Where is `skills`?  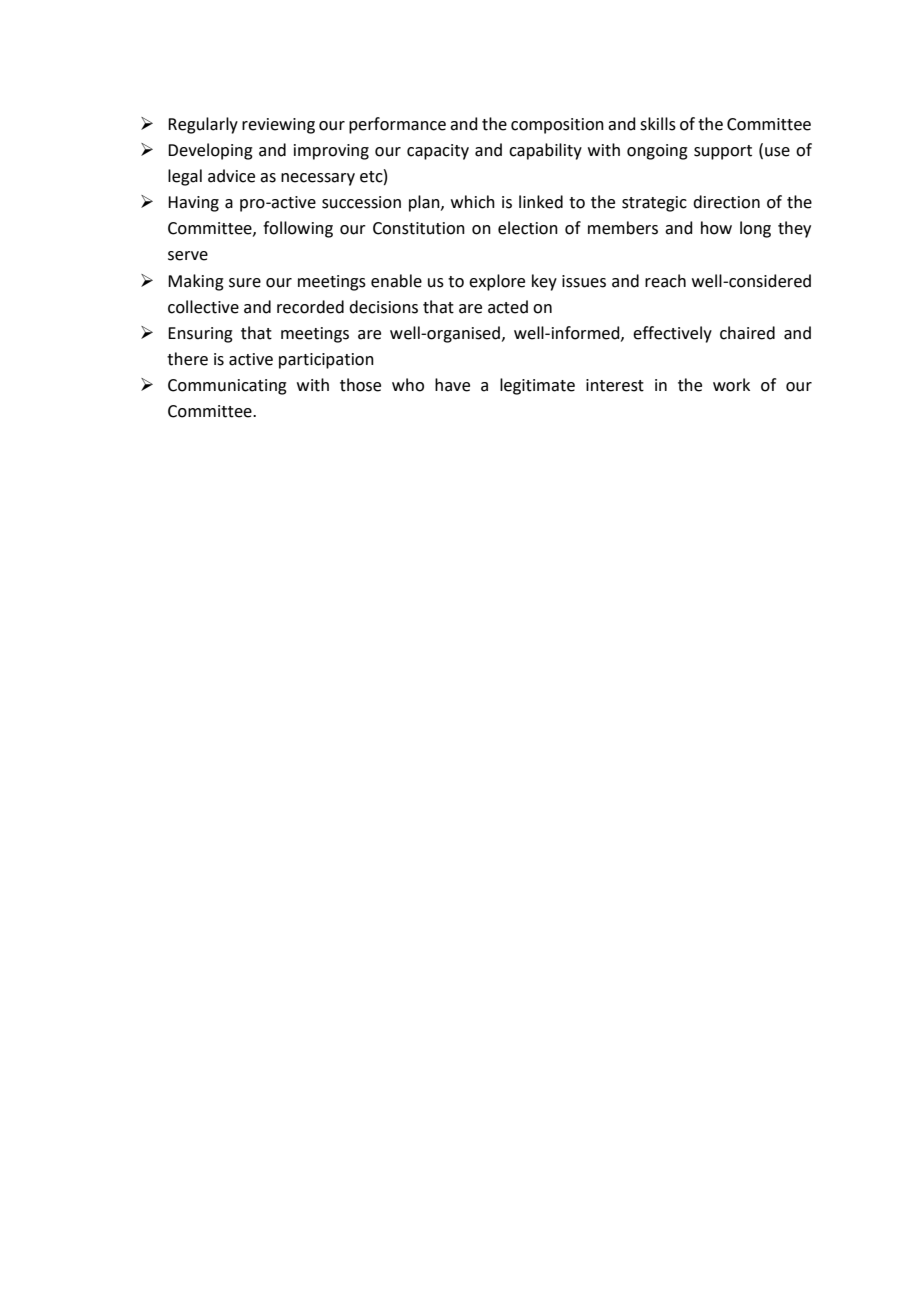
skills is located at coordinates (658, 124).
